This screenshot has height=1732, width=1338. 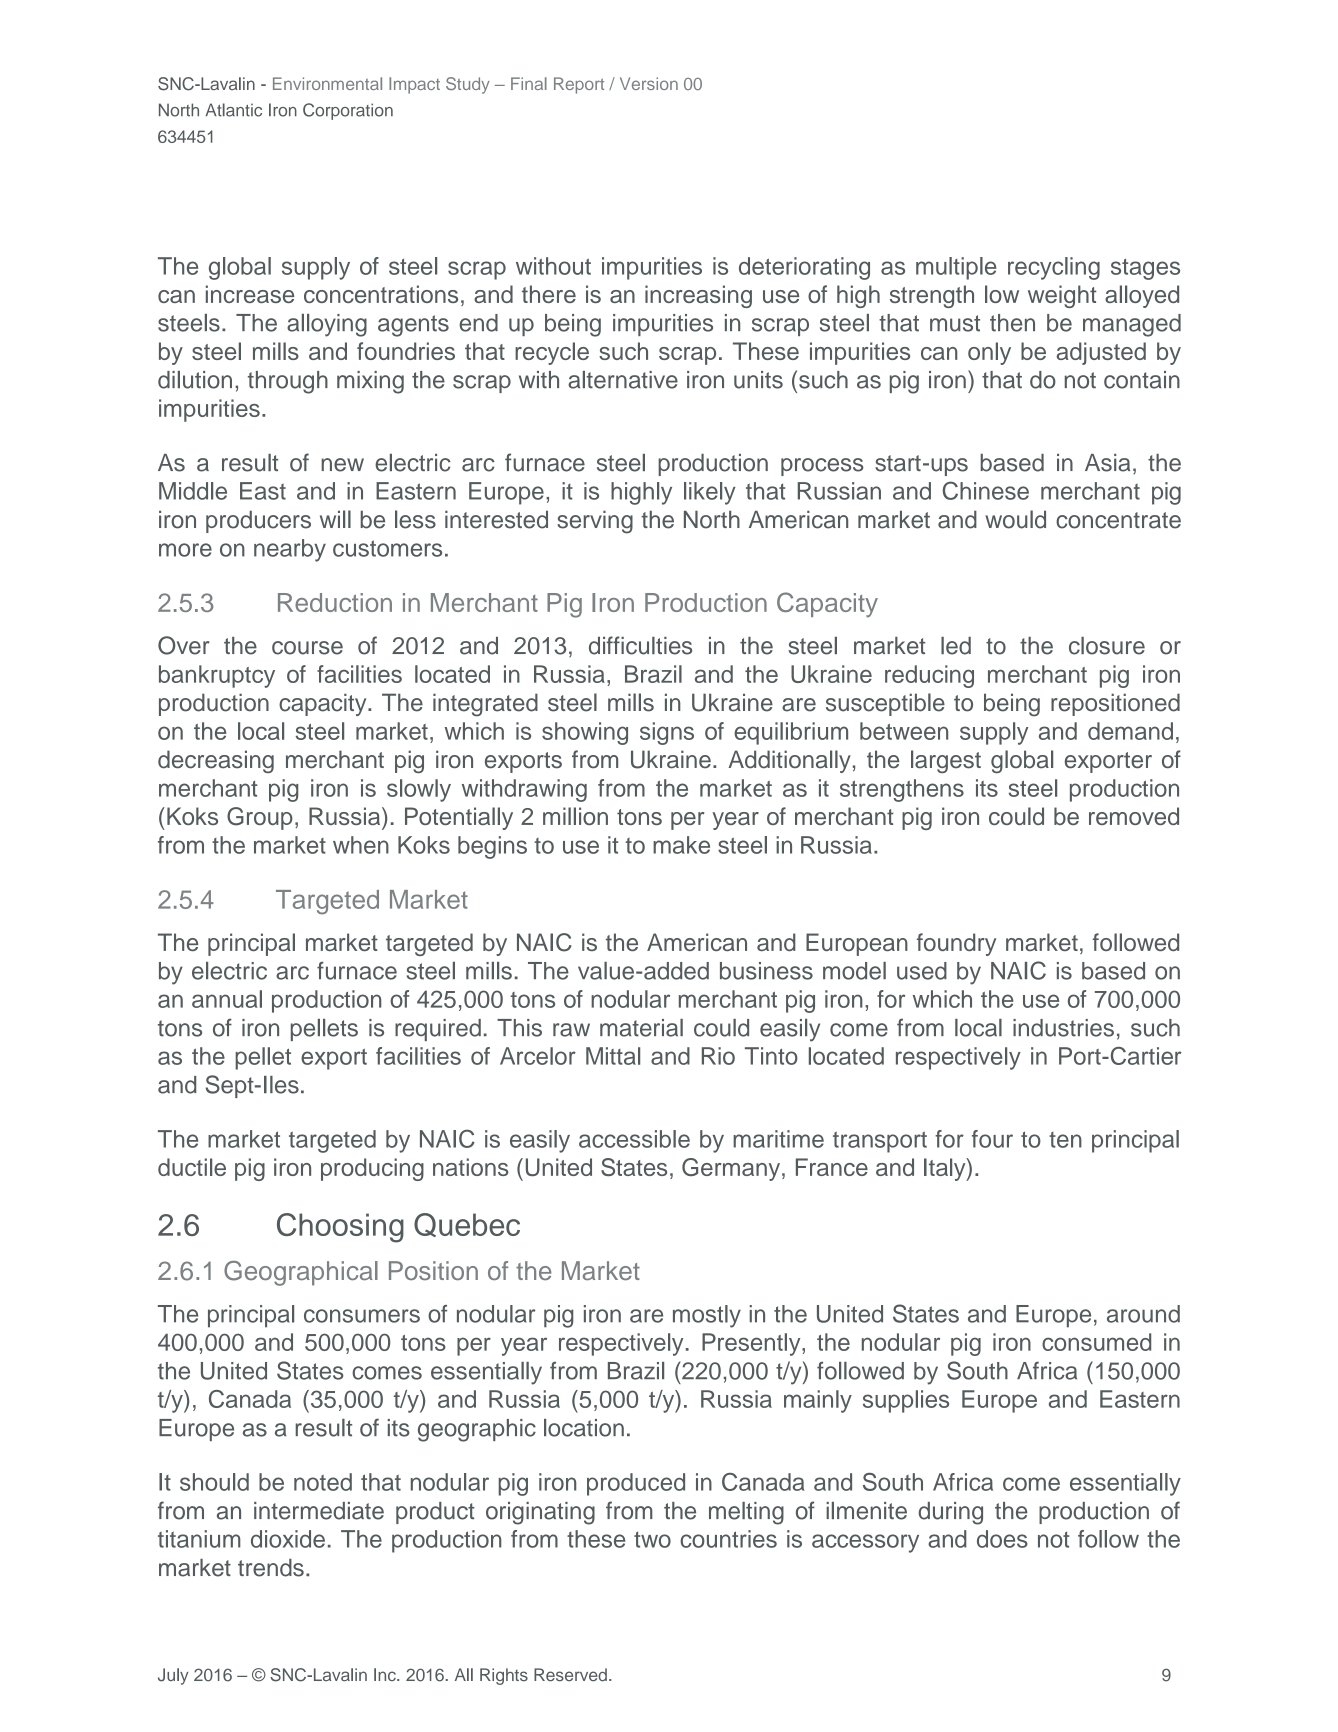 What do you see at coordinates (233, 110) in the screenshot?
I see `Atlantic` at bounding box center [233, 110].
